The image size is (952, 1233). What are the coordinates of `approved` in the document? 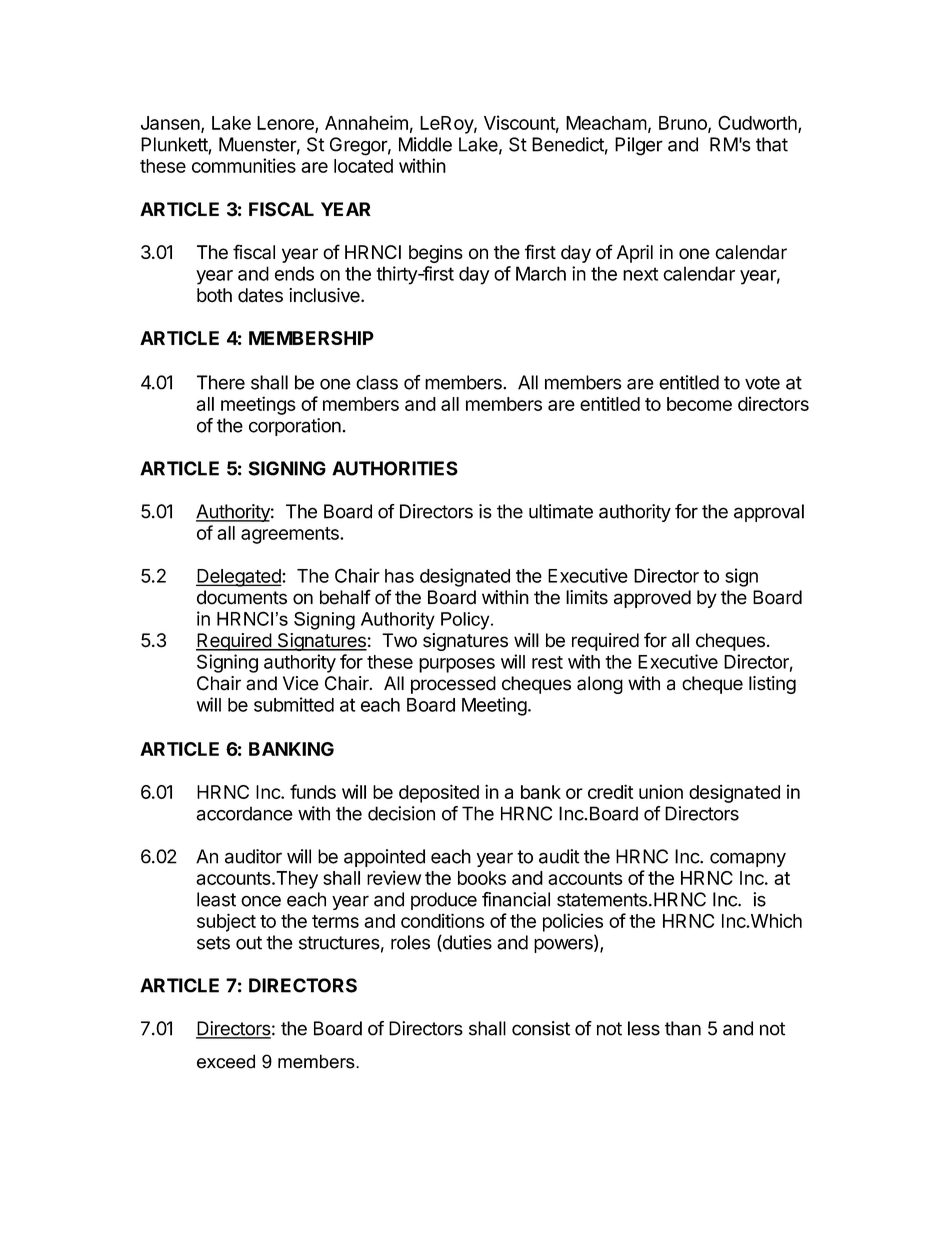 It's located at (652, 599).
